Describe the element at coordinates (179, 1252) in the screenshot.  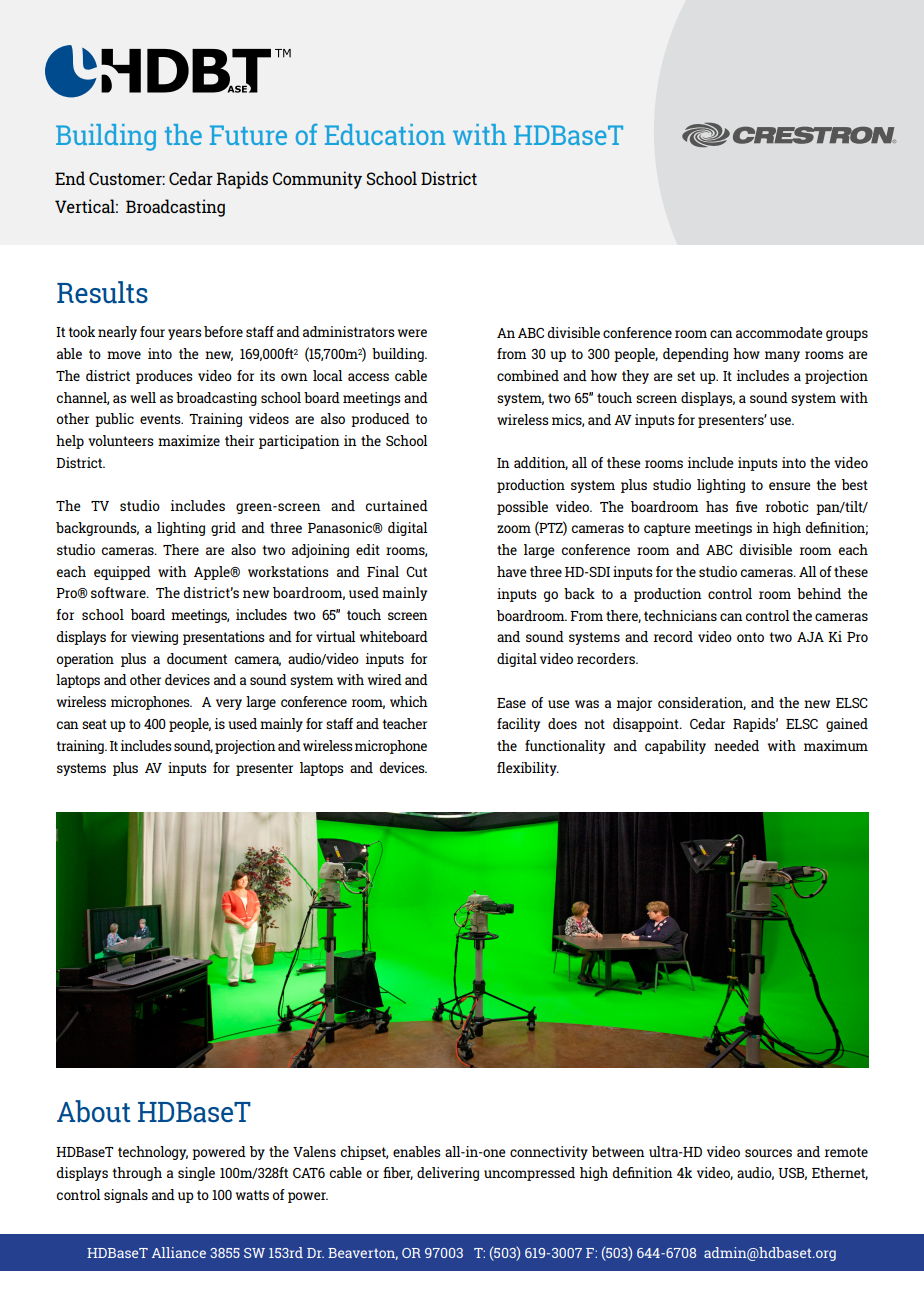
I see `Alliance` at that location.
